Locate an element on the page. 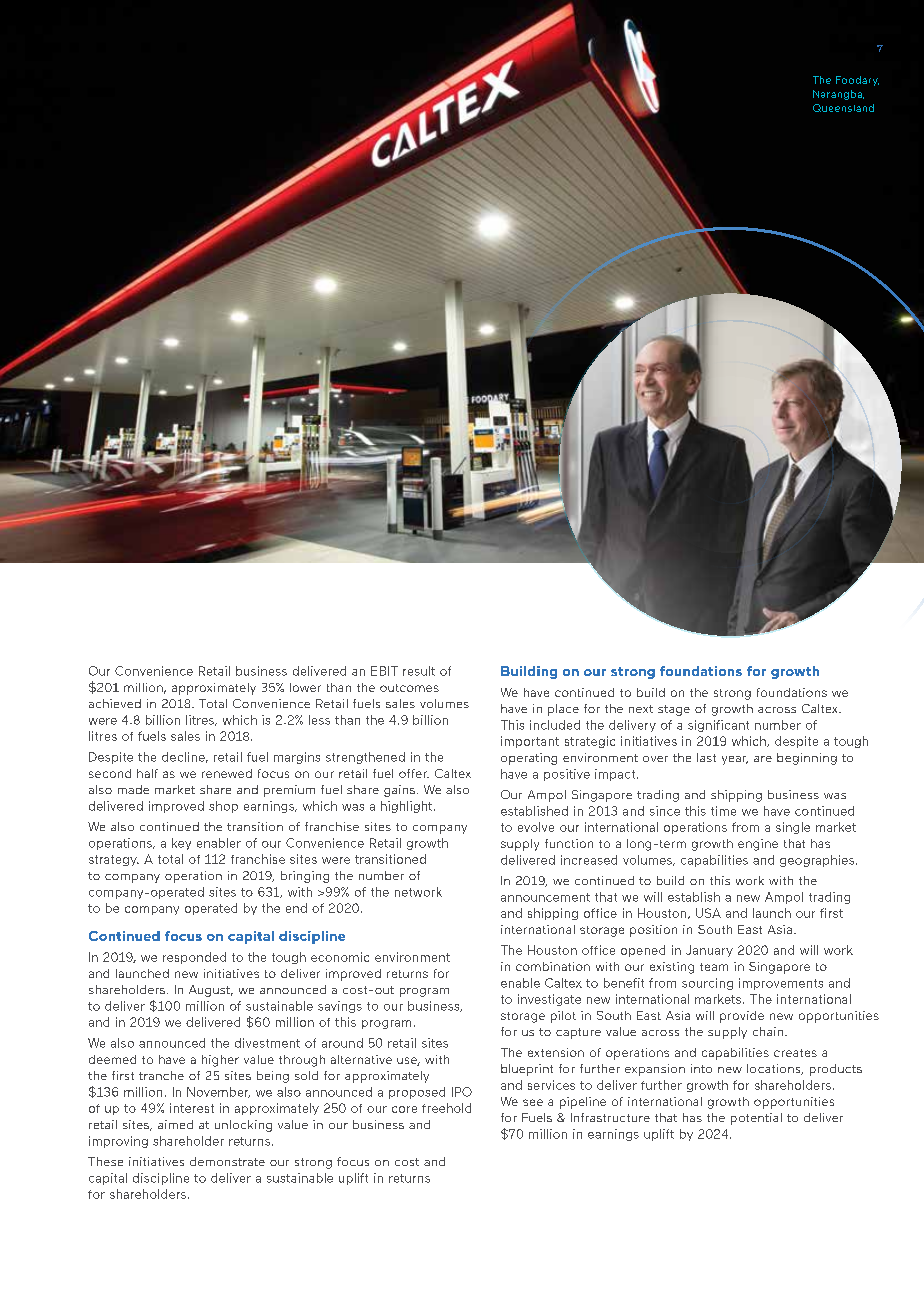 This page has height=1308, width=924. result is located at coordinates (419, 671).
